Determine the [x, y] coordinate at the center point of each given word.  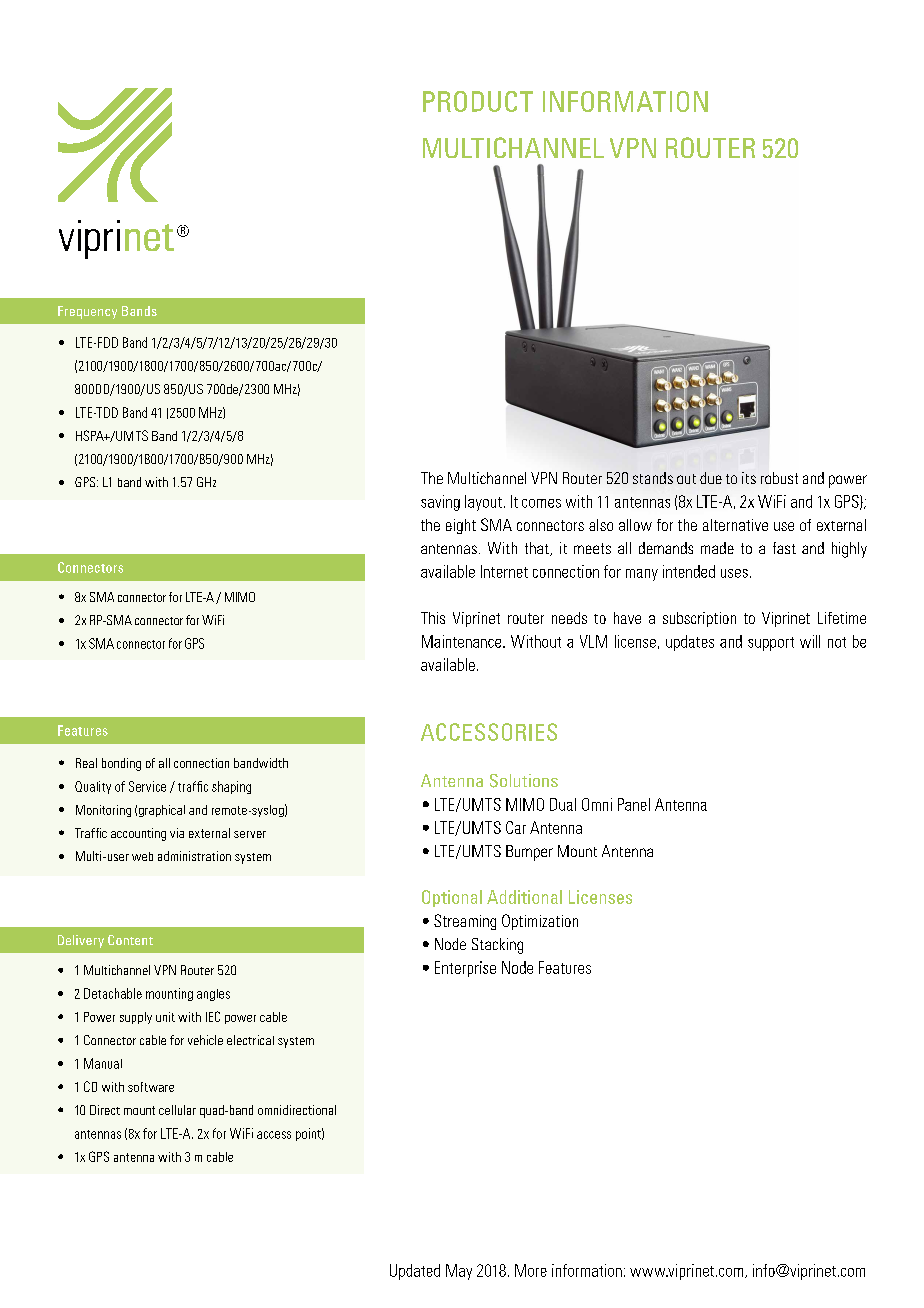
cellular [177, 1110]
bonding [121, 764]
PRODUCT [478, 101]
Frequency [87, 312]
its [749, 478]
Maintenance [463, 641]
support [771, 644]
